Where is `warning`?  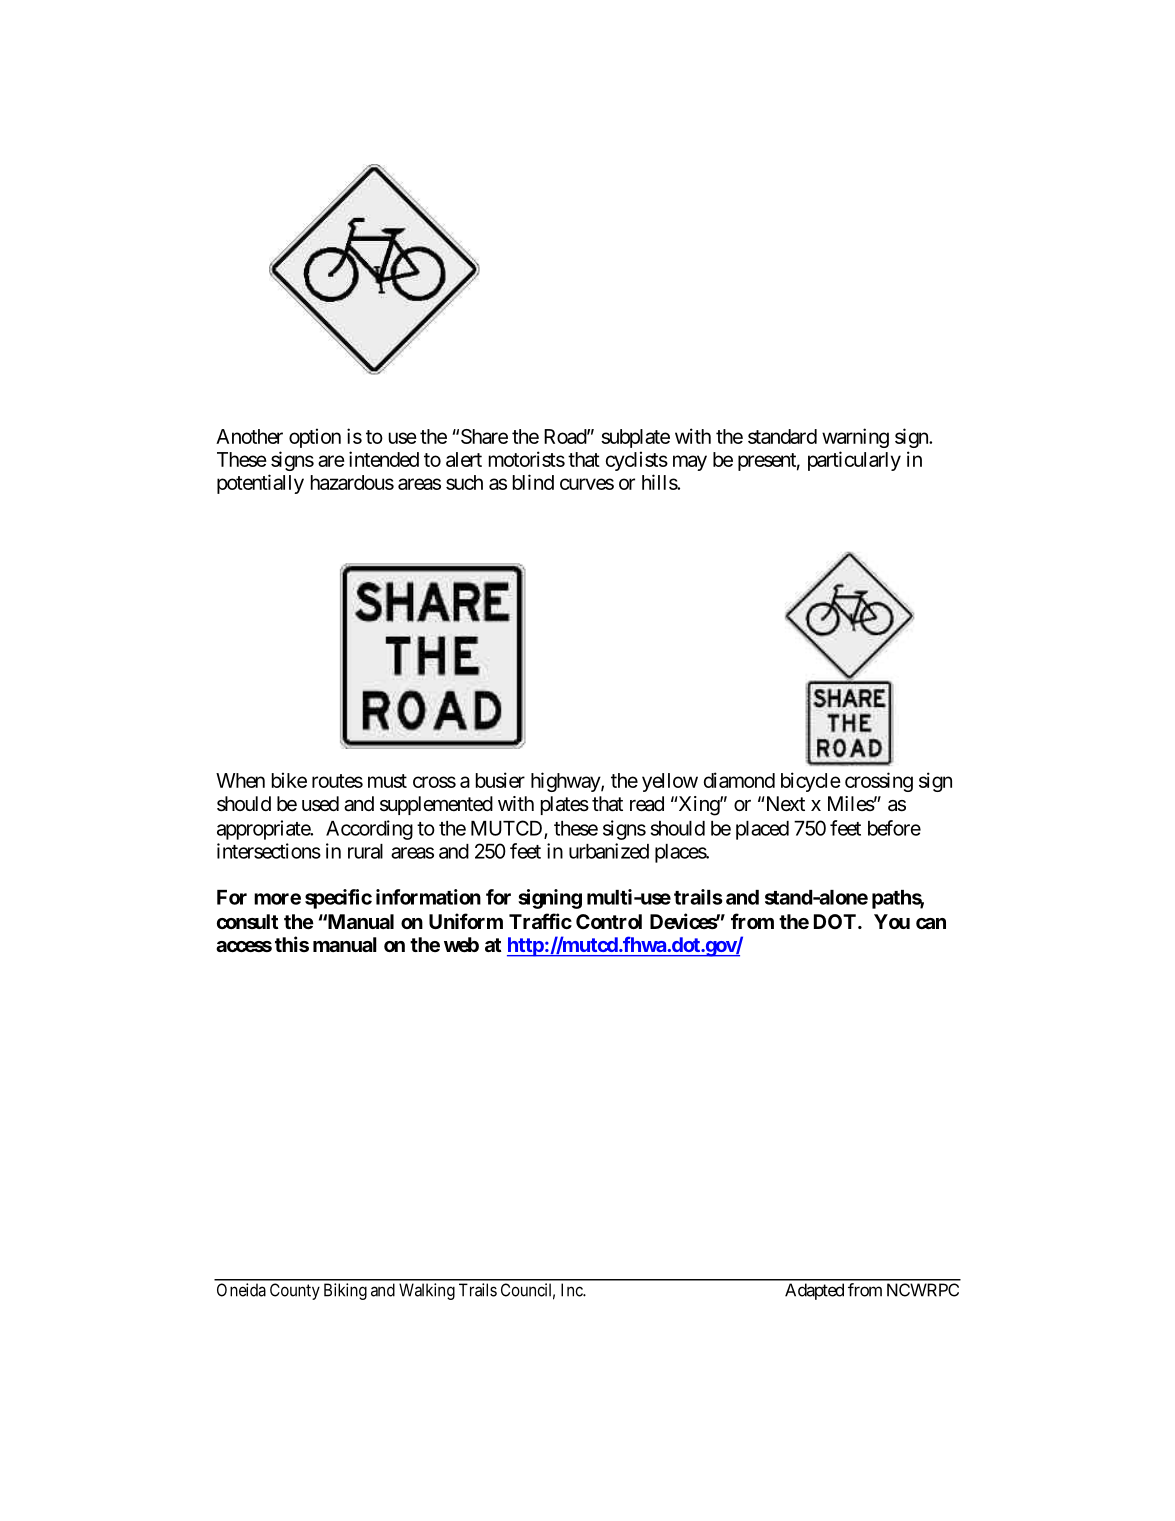 warning is located at coordinates (855, 438).
